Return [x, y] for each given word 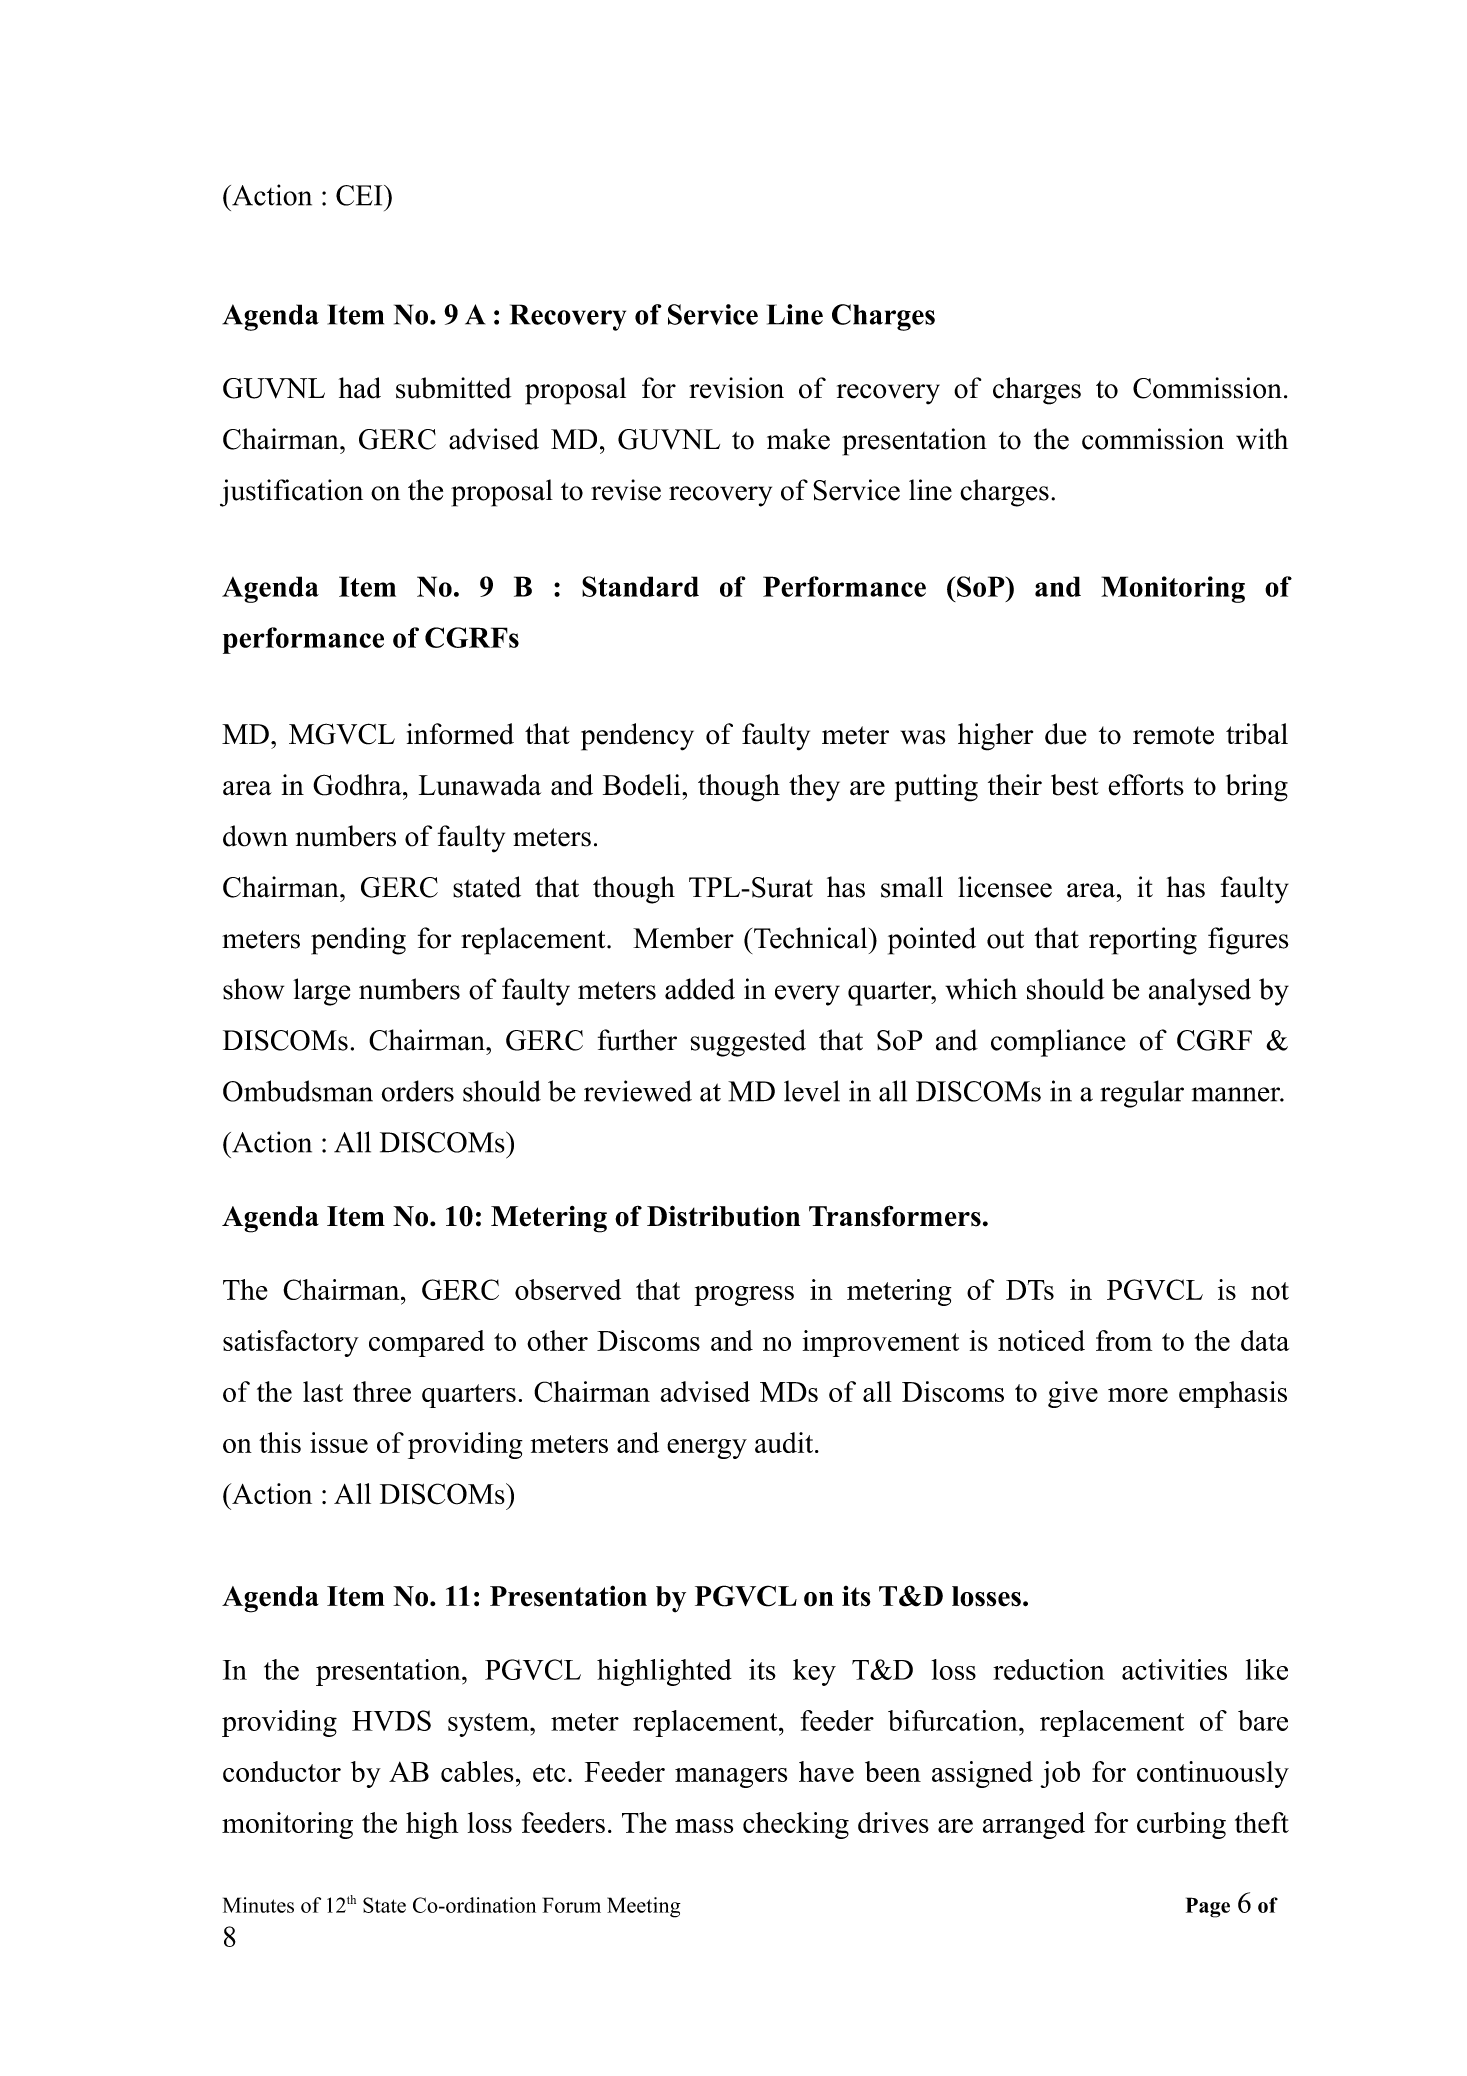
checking [796, 1825]
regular [1142, 1094]
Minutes [258, 1905]
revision [736, 388]
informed [460, 734]
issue [339, 1442]
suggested [748, 1043]
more [1138, 1395]
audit [785, 1442]
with [1262, 439]
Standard [640, 586]
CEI [360, 195]
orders [418, 1091]
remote [1173, 735]
